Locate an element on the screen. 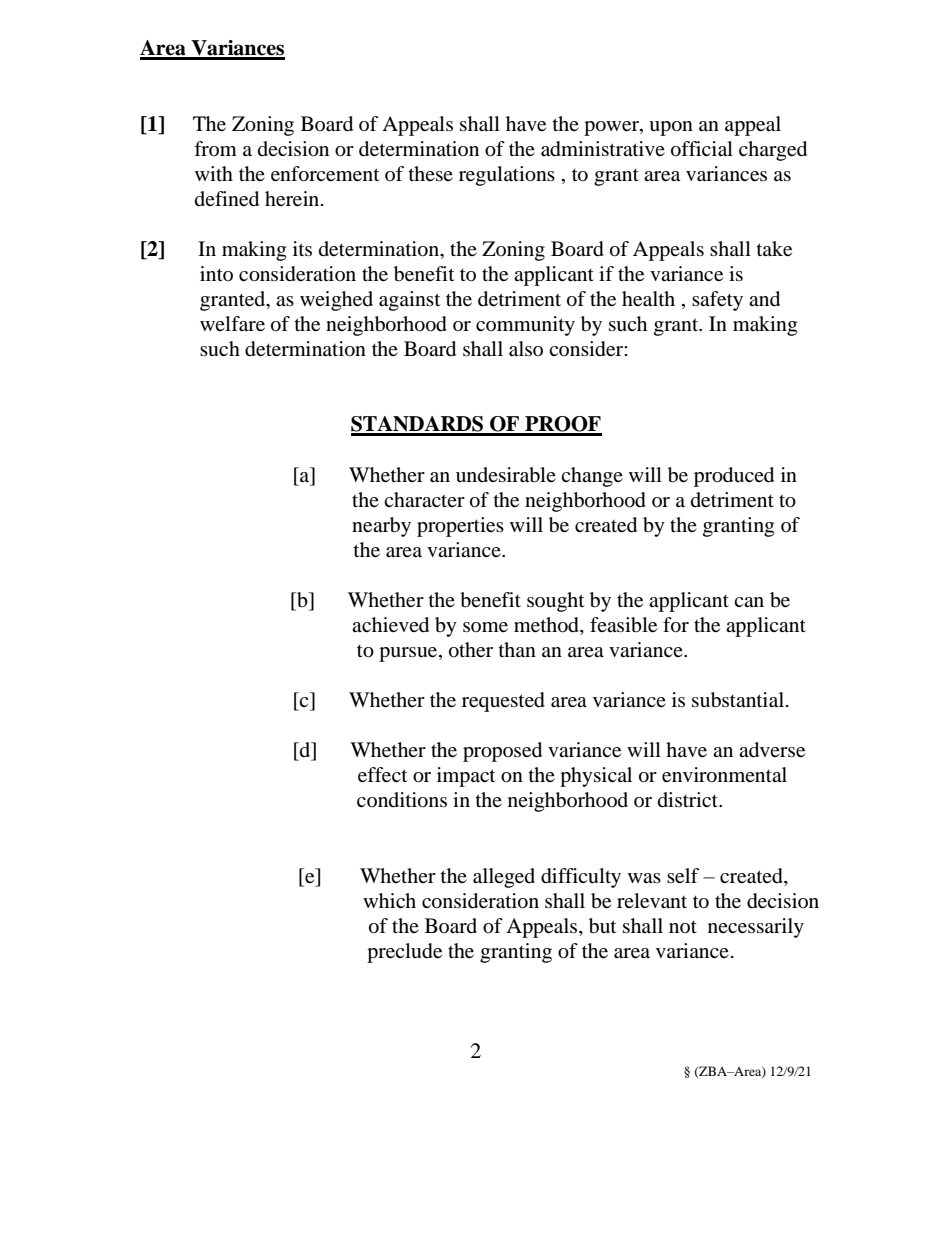 This screenshot has height=1233, width=952. not is located at coordinates (683, 927).
